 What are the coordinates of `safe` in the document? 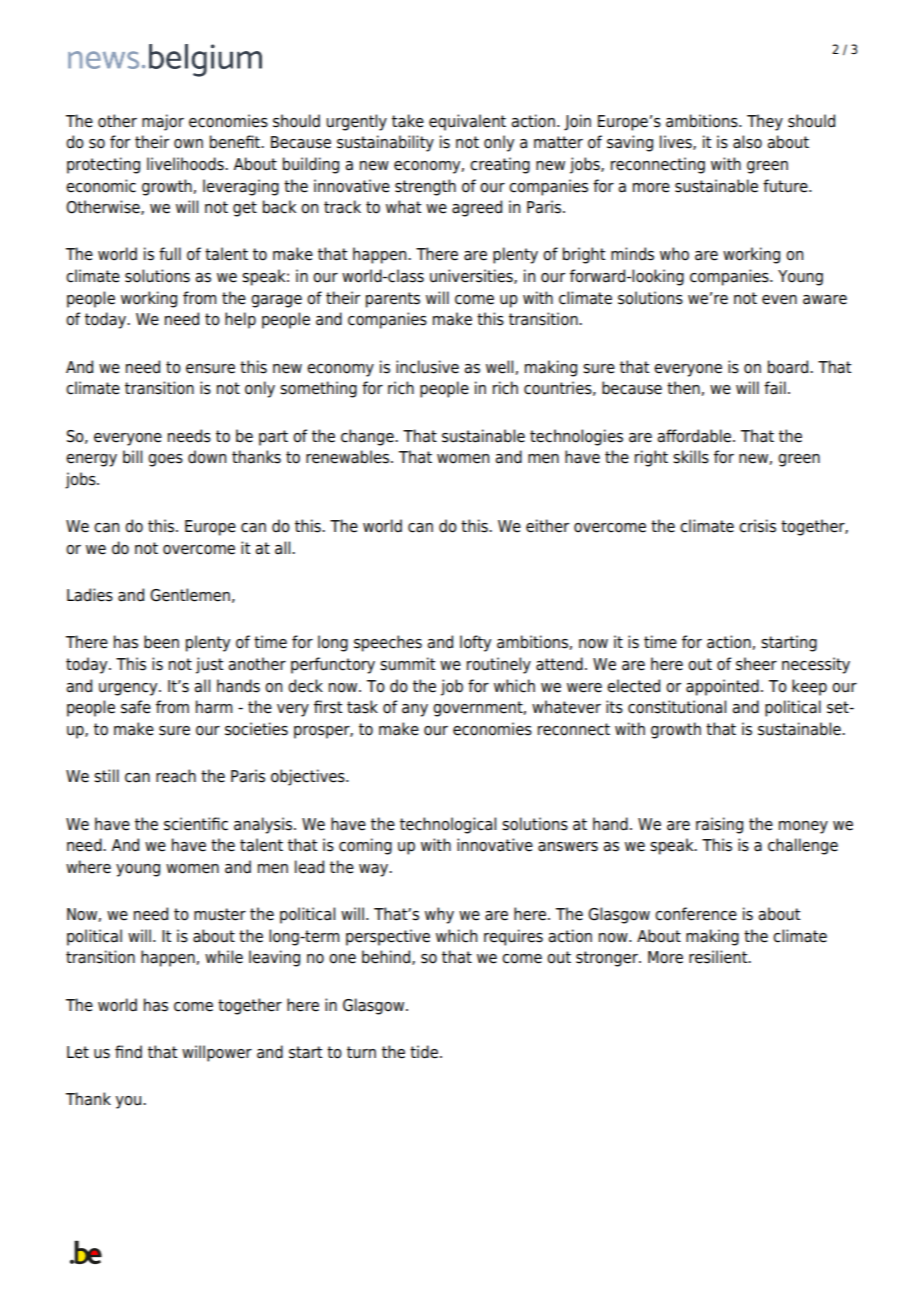 It's located at (136, 707).
